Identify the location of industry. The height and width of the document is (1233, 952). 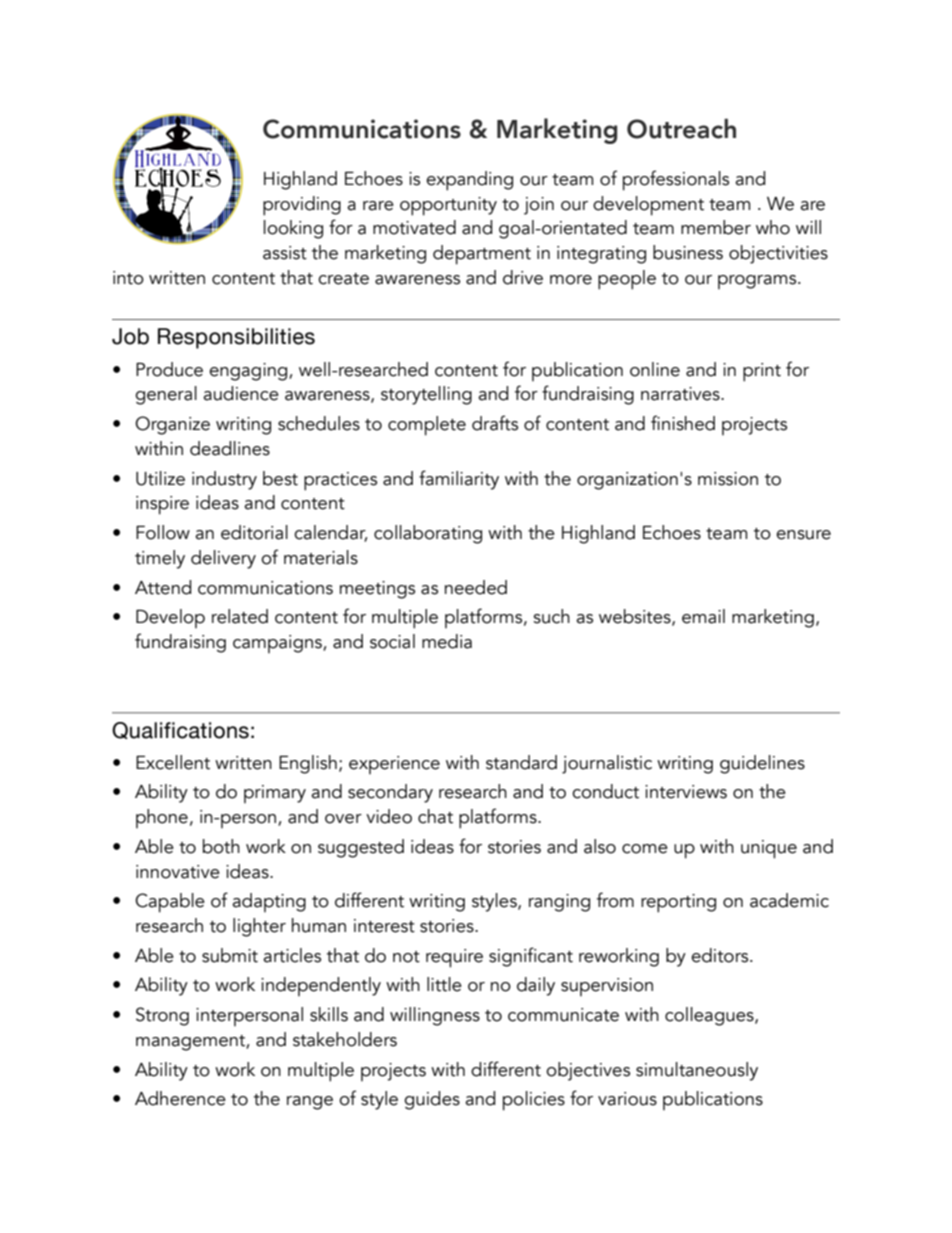
(224, 480).
